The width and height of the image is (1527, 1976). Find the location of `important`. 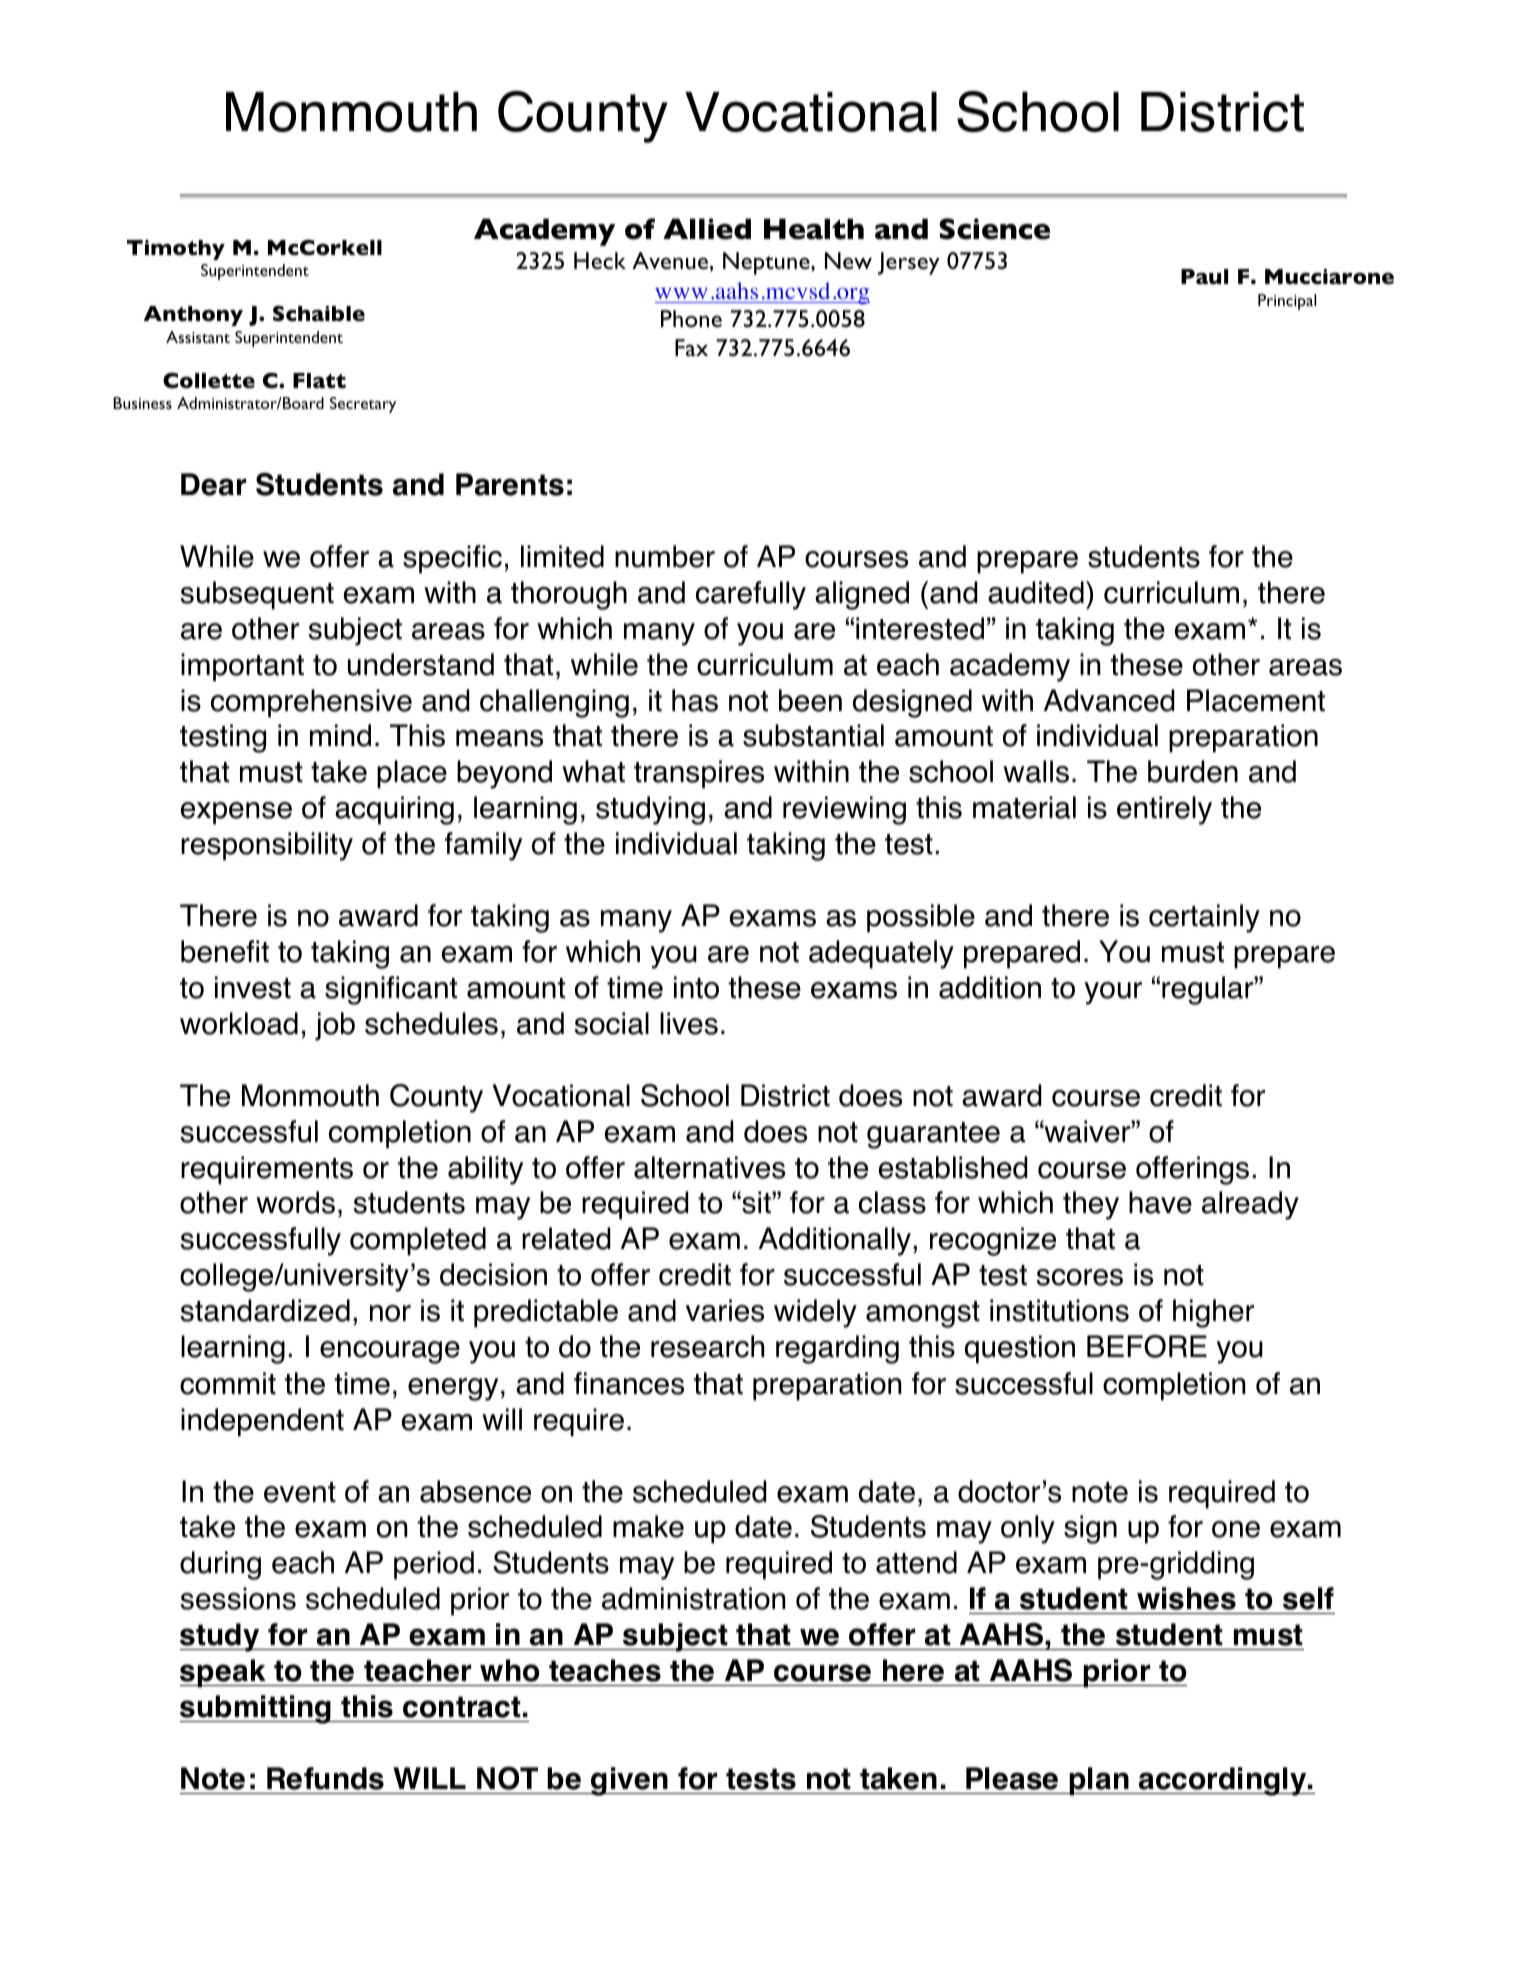

important is located at coordinates (242, 667).
